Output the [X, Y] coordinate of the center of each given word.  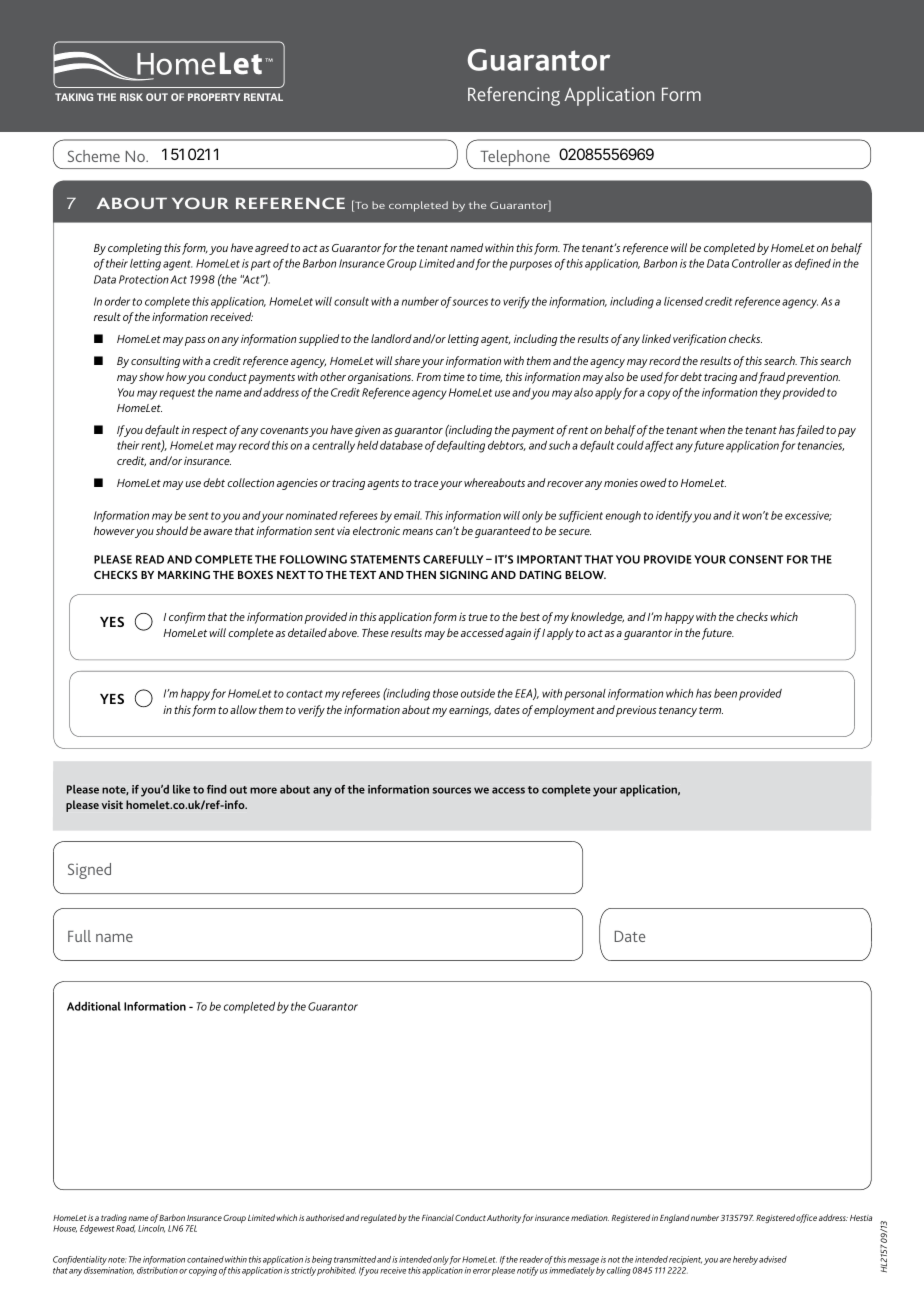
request [177, 394]
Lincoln [151, 1229]
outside [478, 693]
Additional [94, 1006]
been [725, 693]
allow [243, 709]
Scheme [94, 156]
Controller [756, 263]
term [711, 710]
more [263, 790]
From [429, 377]
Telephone [515, 159]
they [770, 394]
